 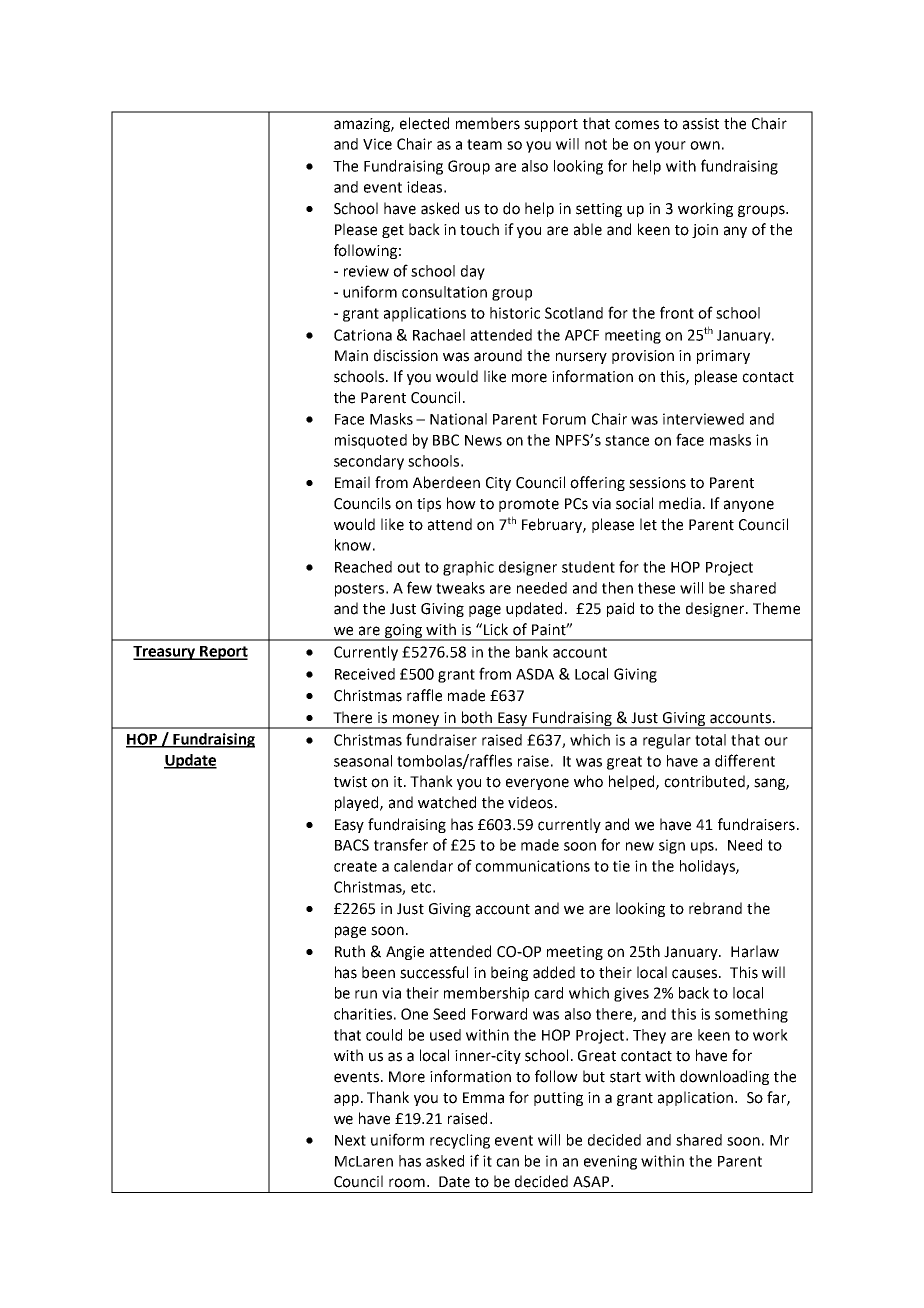 What do you see at coordinates (223, 653) in the screenshot?
I see `Report` at bounding box center [223, 653].
